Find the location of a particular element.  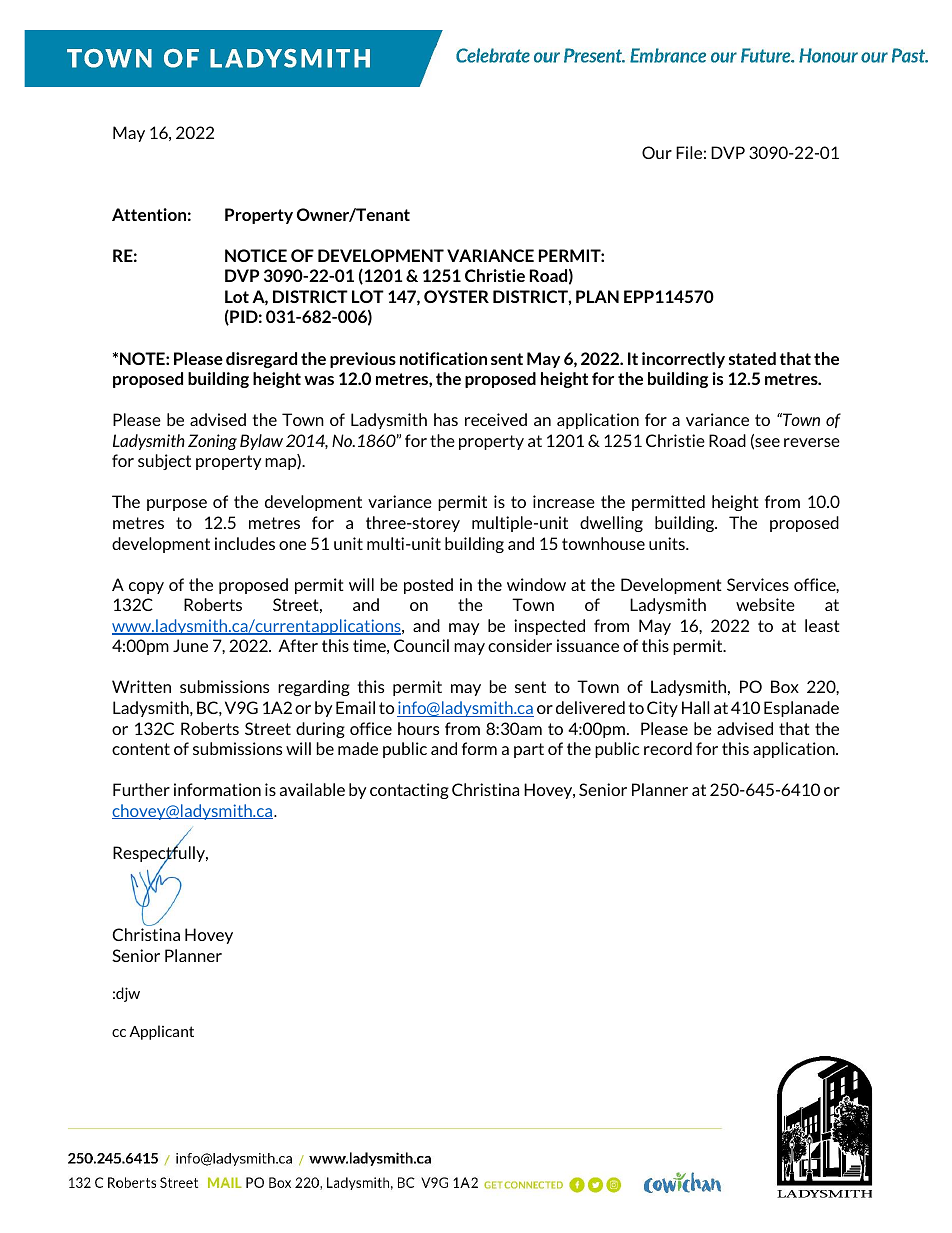

notification is located at coordinates (443, 358).
